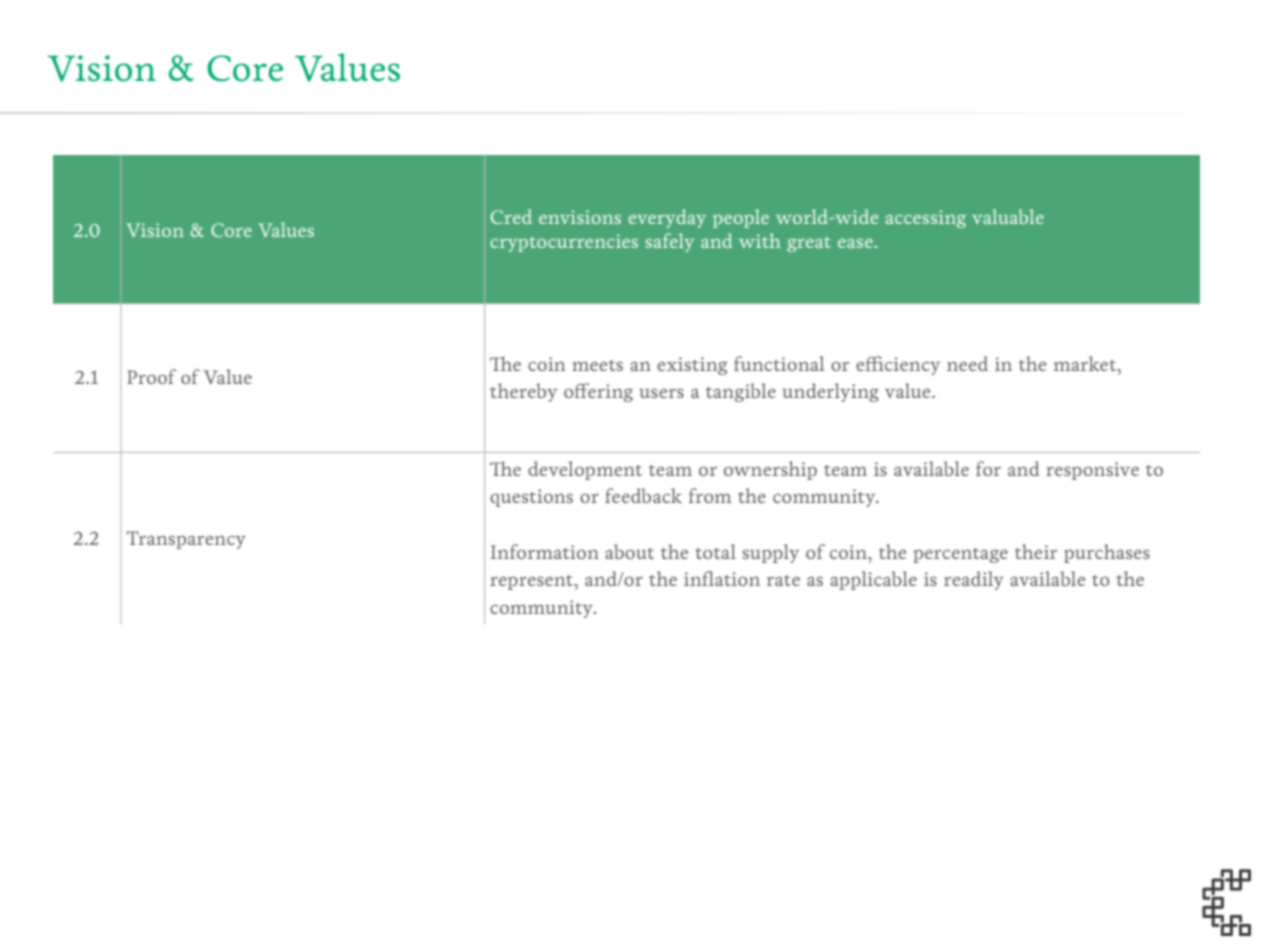 This screenshot has height=952, width=1270. Describe the element at coordinates (1008, 216) in the screenshot. I see `valuable` at that location.
